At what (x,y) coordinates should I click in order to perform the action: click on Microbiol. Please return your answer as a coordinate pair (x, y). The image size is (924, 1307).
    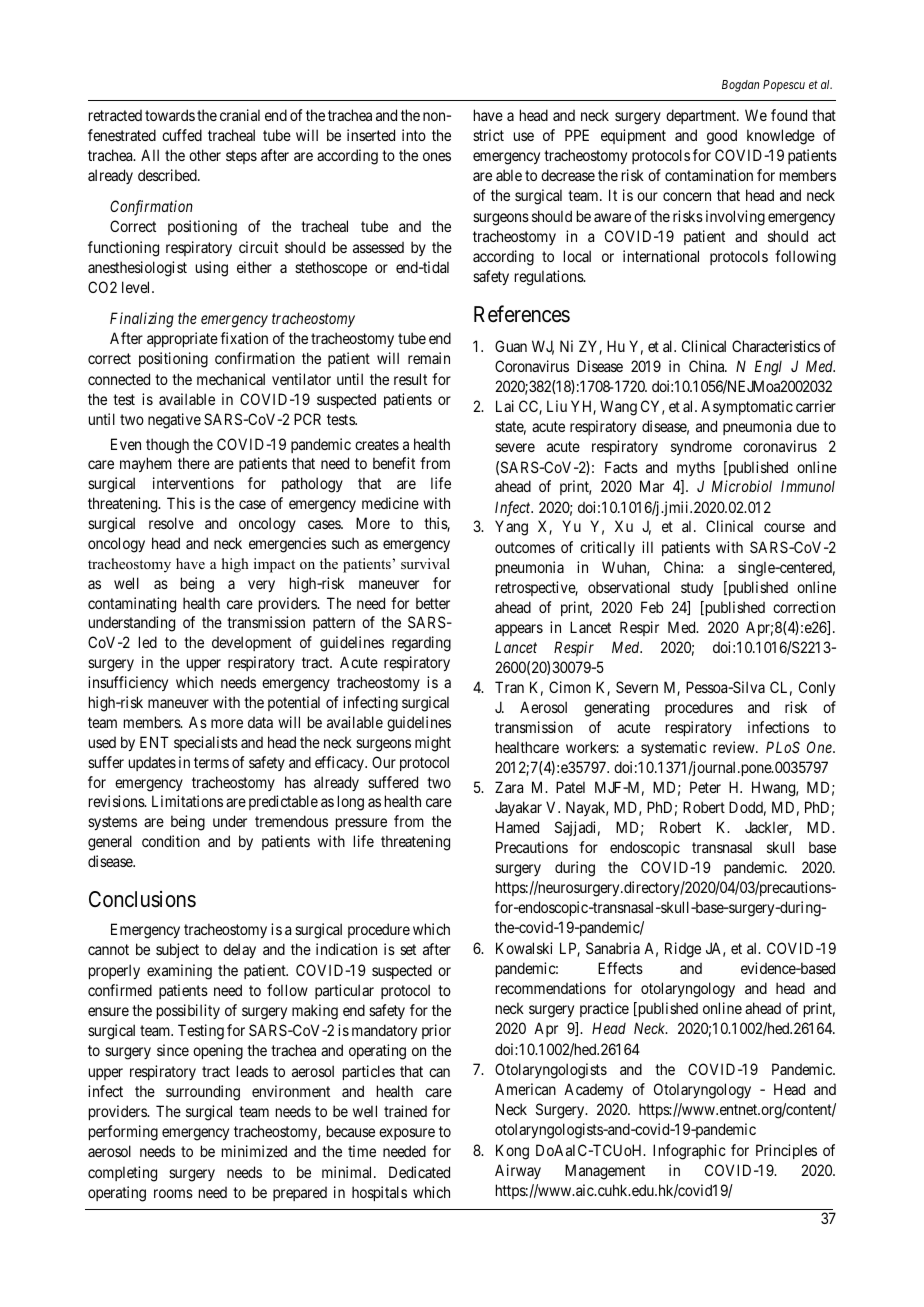
    Looking at the image, I should click on (742, 486).
